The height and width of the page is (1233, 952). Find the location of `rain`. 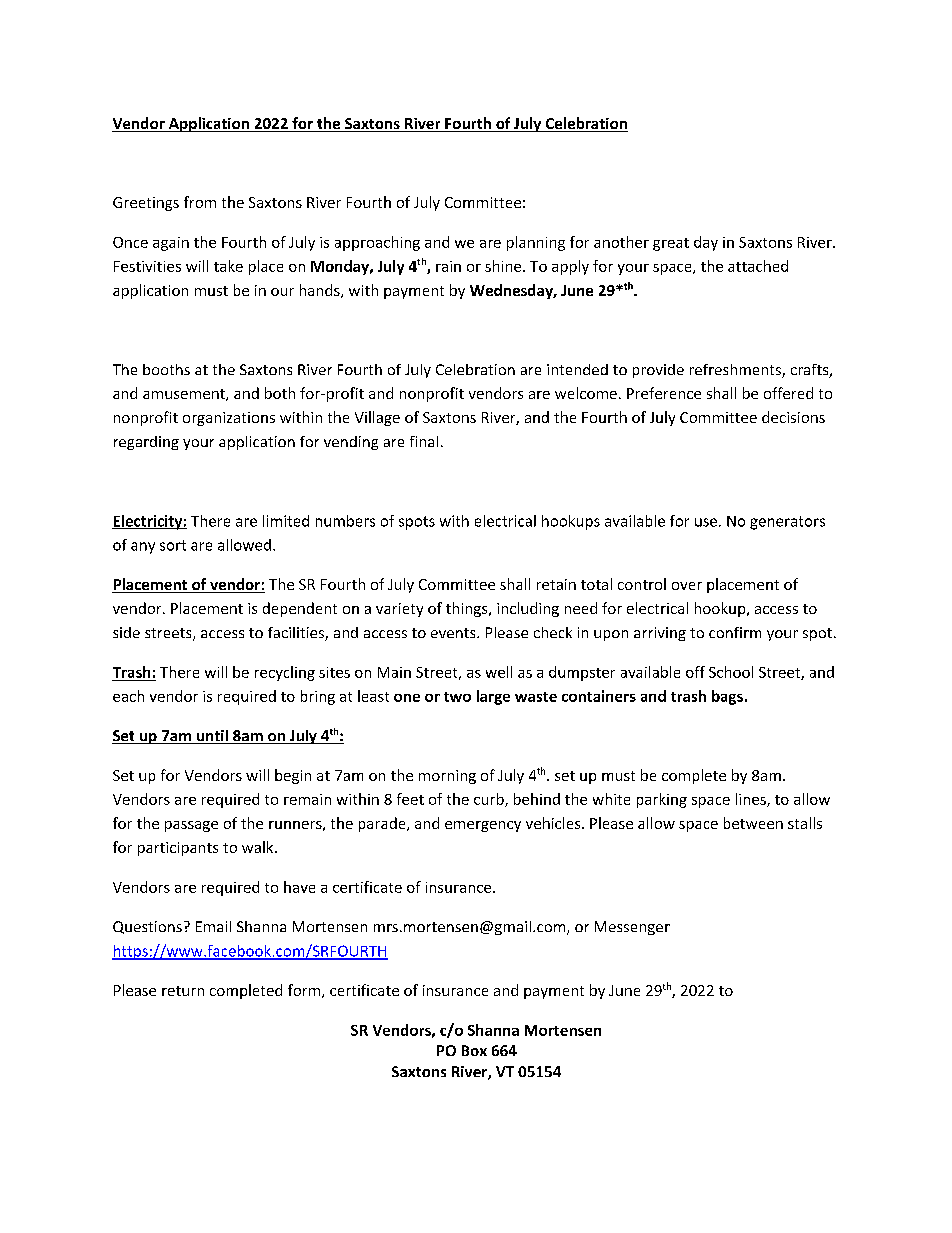

rain is located at coordinates (448, 266).
